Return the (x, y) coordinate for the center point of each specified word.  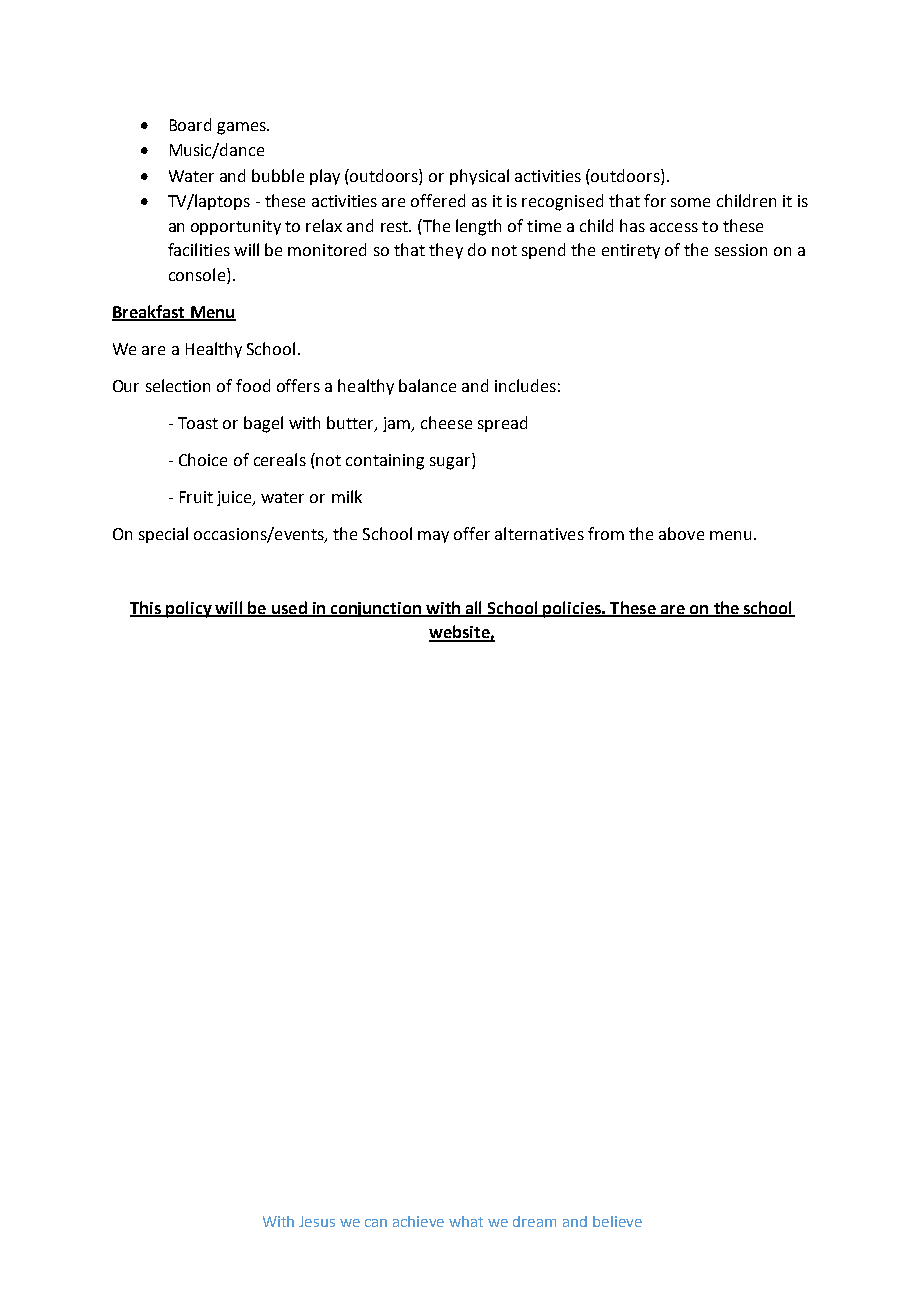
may (433, 537)
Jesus (317, 1221)
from (606, 533)
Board (190, 124)
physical (479, 177)
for (655, 200)
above (681, 533)
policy (189, 609)
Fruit (196, 497)
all (474, 608)
